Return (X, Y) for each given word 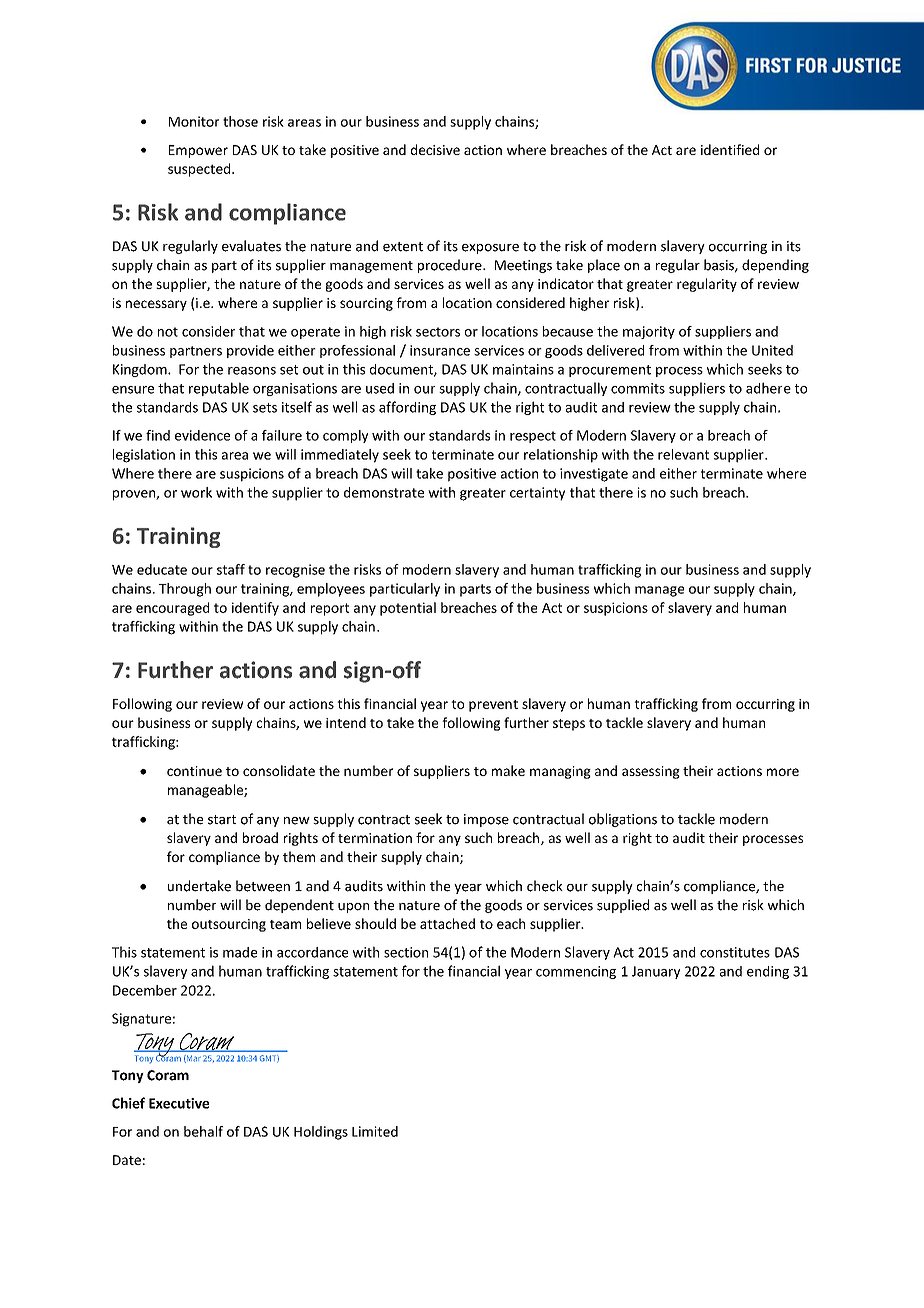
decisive (435, 149)
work (196, 492)
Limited (375, 1131)
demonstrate (384, 492)
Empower (198, 151)
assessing (651, 772)
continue (194, 771)
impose (486, 820)
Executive (179, 1103)
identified (730, 149)
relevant (683, 454)
